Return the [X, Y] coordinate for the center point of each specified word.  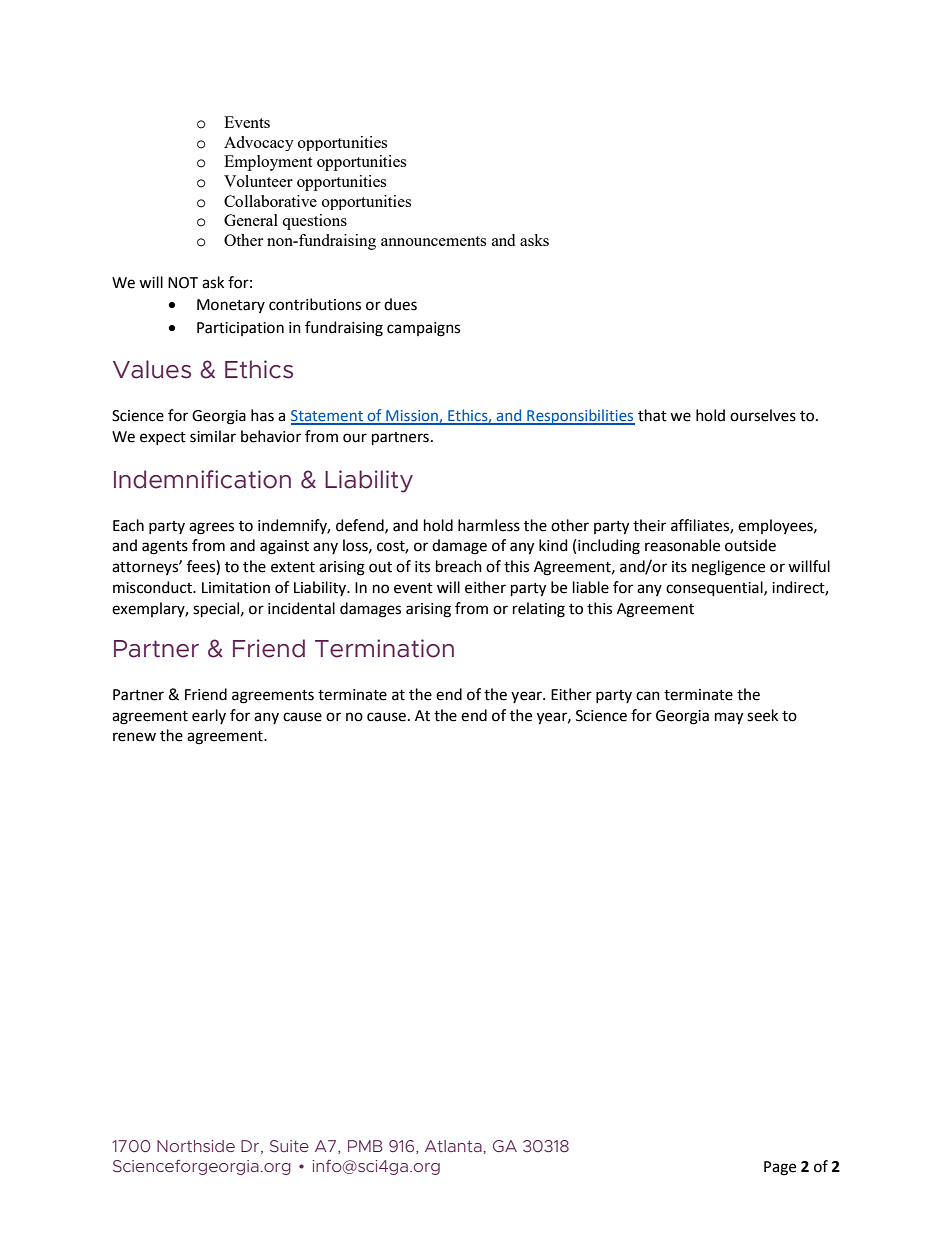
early [209, 716]
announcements [433, 241]
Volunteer [258, 181]
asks [534, 240]
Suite [289, 1146]
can [648, 696]
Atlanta [453, 1146]
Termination [384, 648]
